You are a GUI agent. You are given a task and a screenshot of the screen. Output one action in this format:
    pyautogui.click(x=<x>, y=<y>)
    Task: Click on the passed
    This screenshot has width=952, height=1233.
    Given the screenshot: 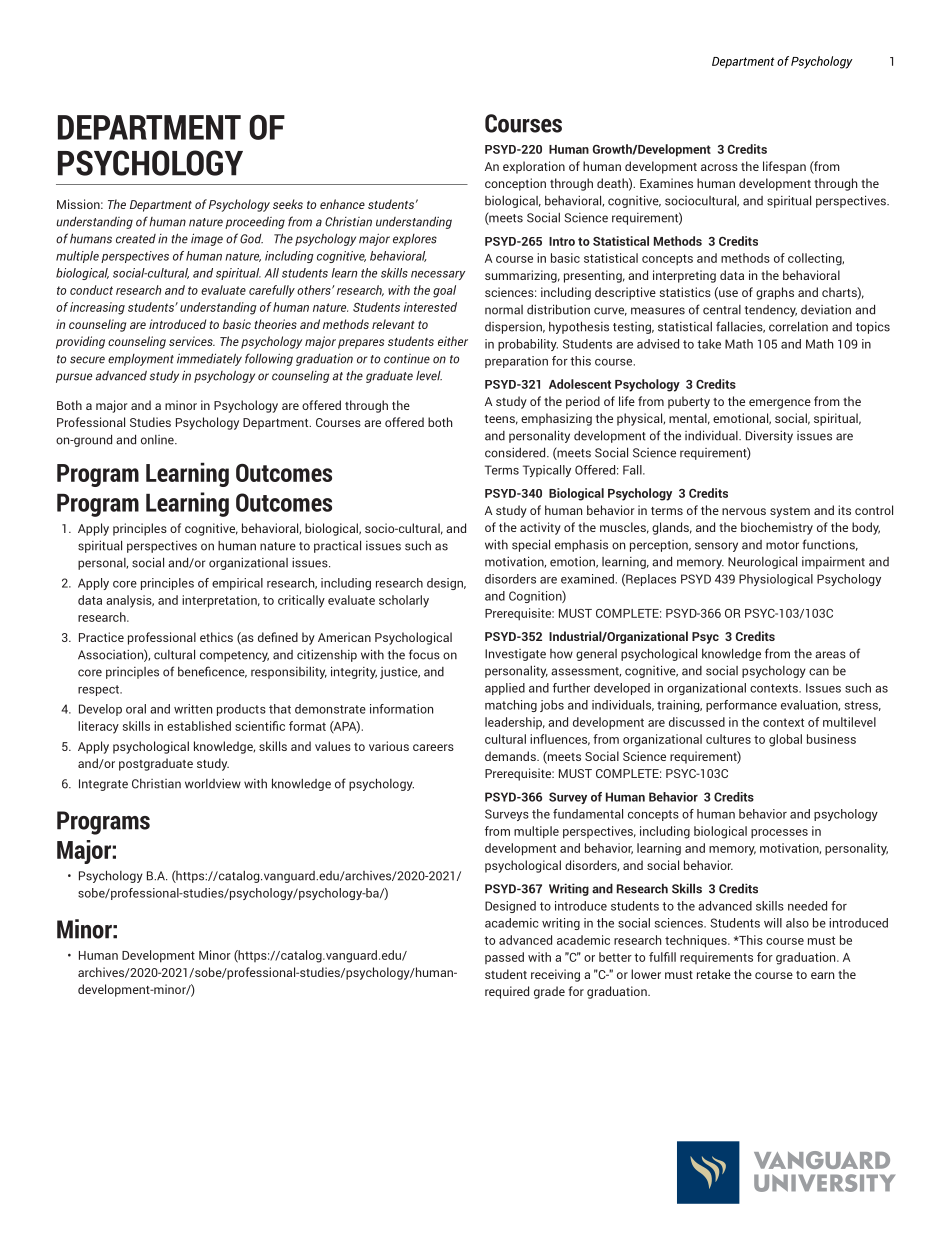 What is the action you would take?
    pyautogui.click(x=504, y=958)
